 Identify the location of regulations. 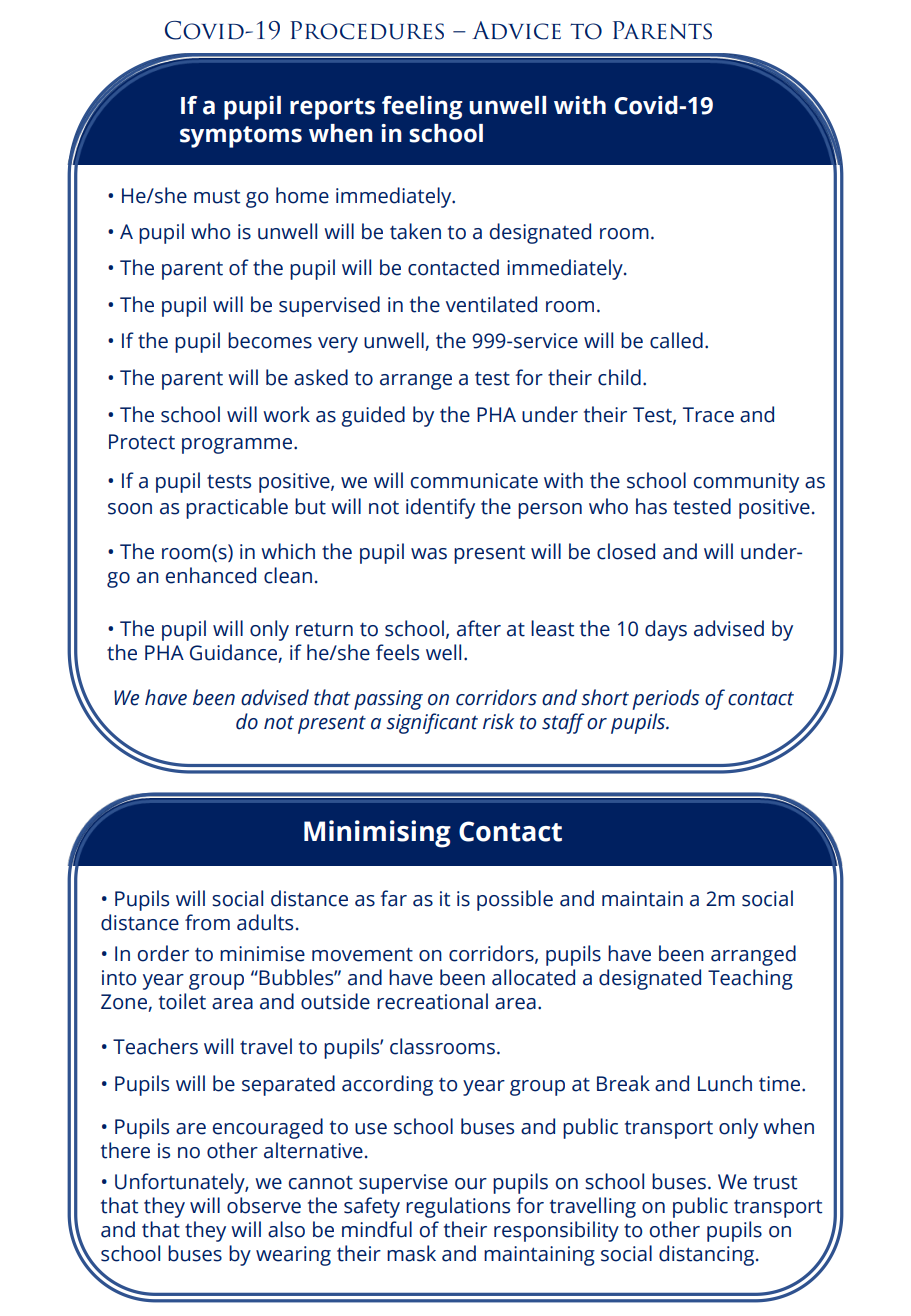
(458, 1207).
